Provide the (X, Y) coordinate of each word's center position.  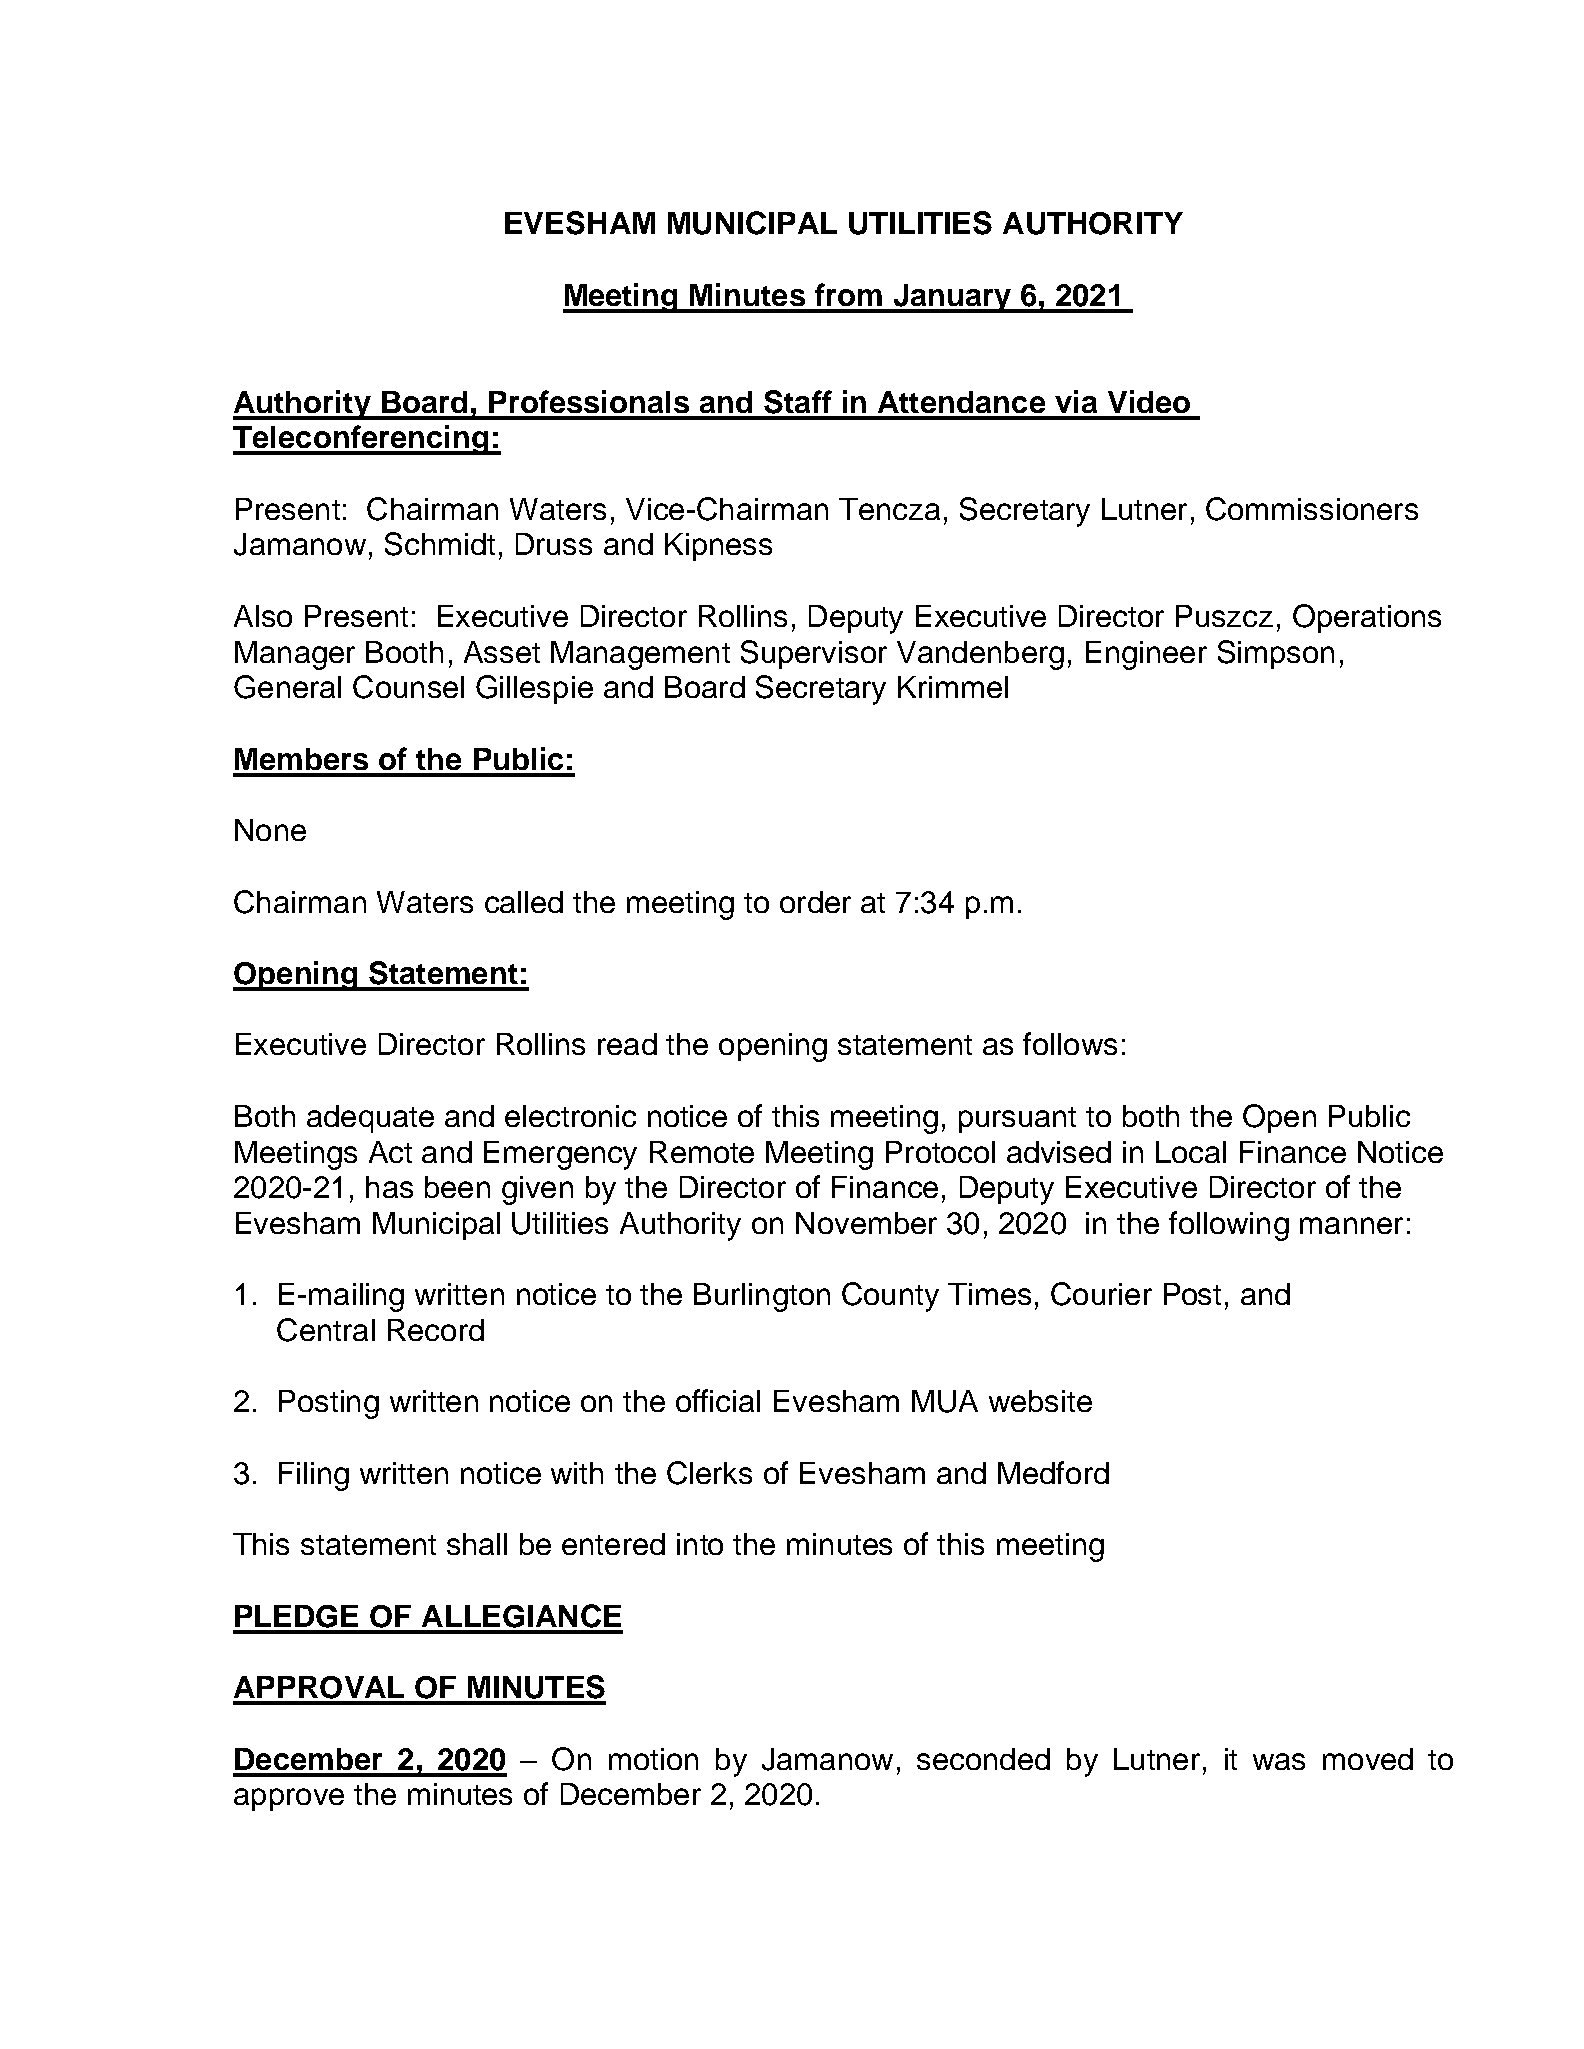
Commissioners (1312, 509)
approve (289, 1799)
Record (436, 1330)
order (815, 902)
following (1229, 1226)
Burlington (762, 1297)
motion (653, 1759)
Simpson (1276, 654)
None (270, 830)
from (848, 294)
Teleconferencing (362, 440)
